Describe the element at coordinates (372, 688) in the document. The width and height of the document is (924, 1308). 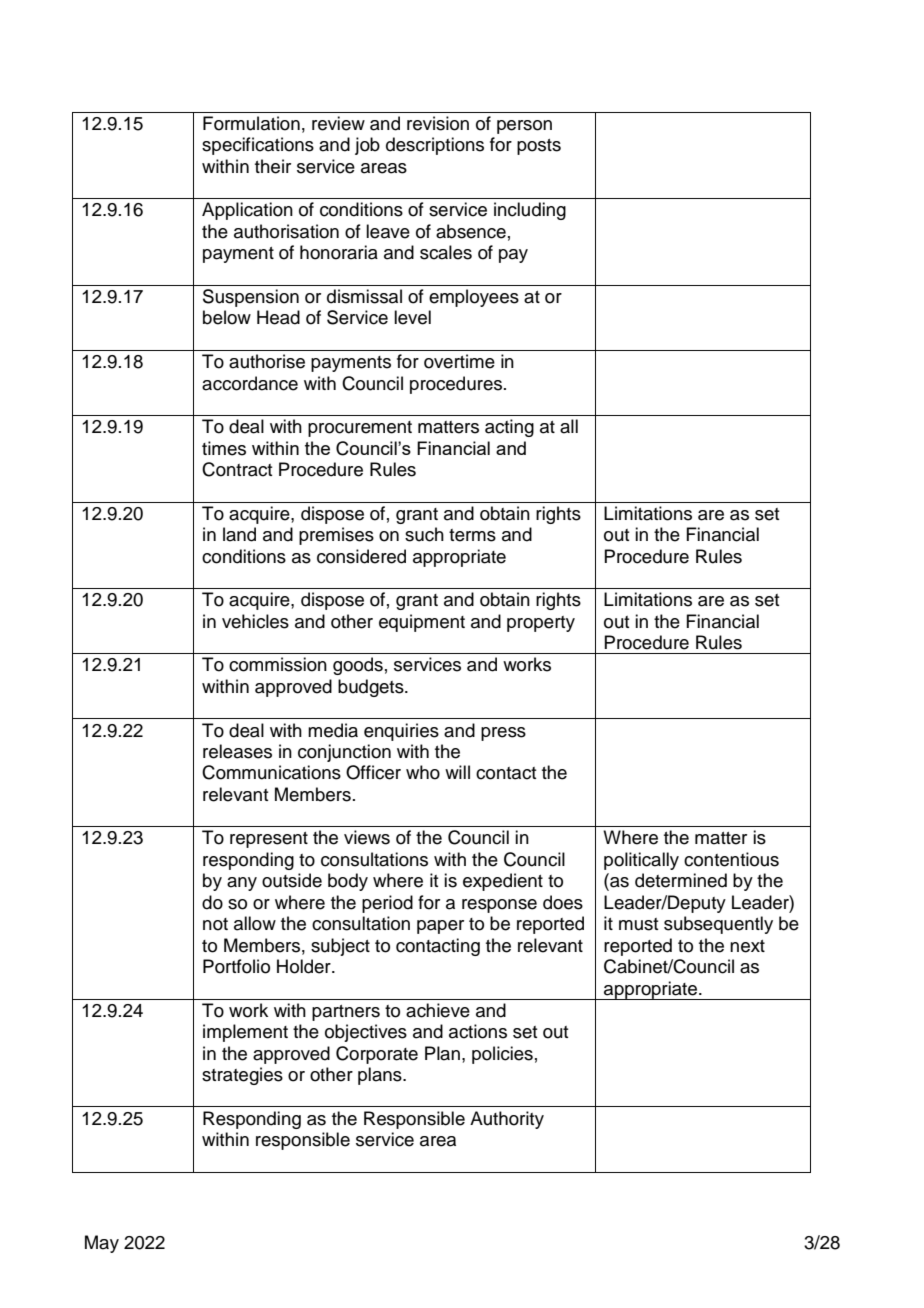
I see `budgets` at that location.
